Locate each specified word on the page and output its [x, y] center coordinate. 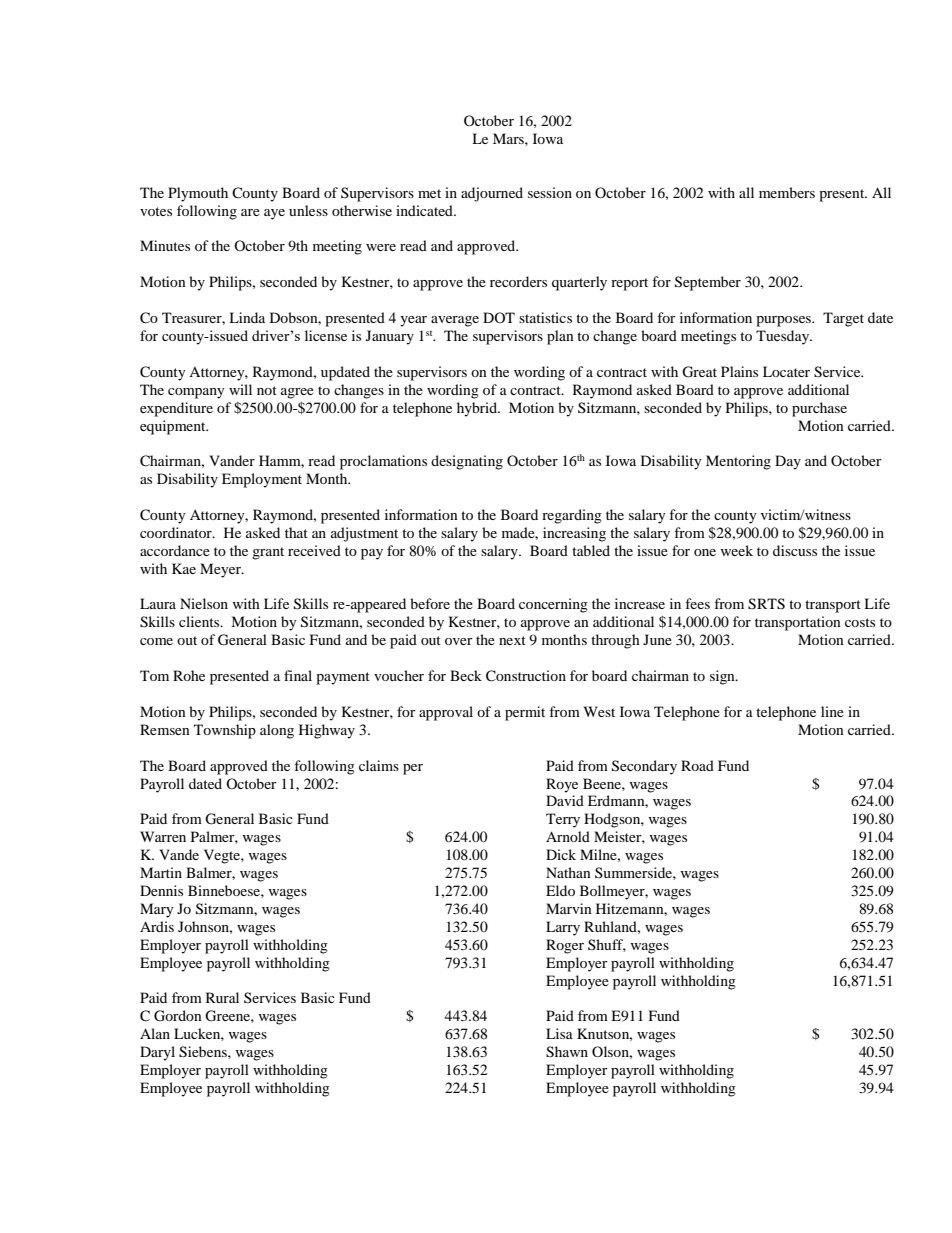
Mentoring [738, 462]
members [787, 192]
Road [697, 765]
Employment [262, 480]
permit [525, 713]
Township [225, 731]
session [550, 192]
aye [274, 214]
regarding [572, 516]
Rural [222, 997]
